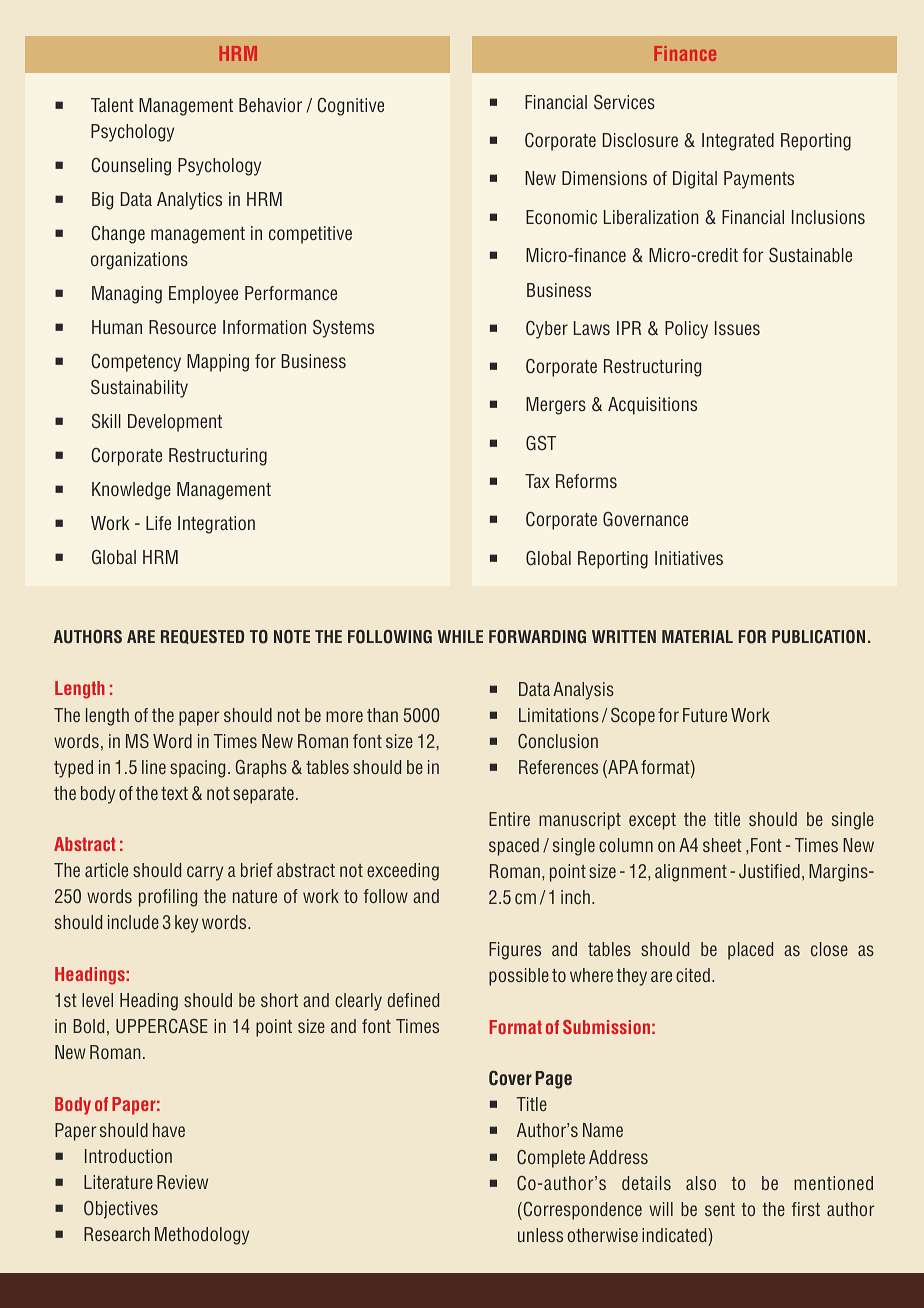 This page has width=924, height=1308. What do you see at coordinates (697, 636) in the page?
I see `MATERIAL` at bounding box center [697, 636].
